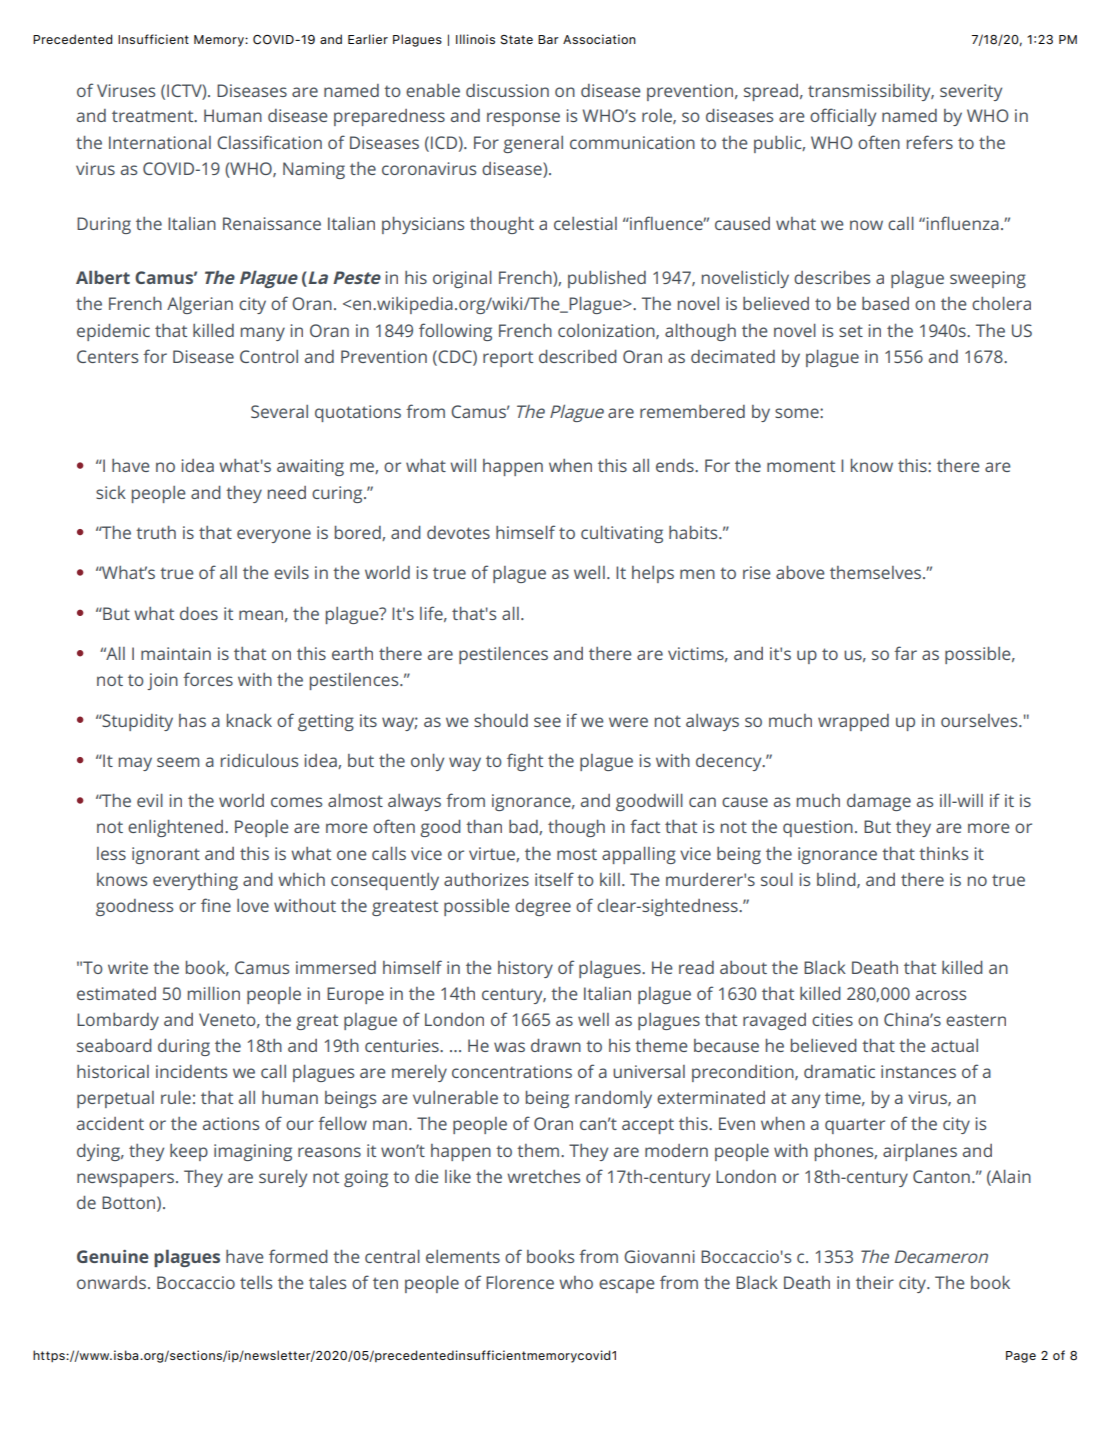  Describe the element at coordinates (971, 92) in the document. I see `severity` at that location.
